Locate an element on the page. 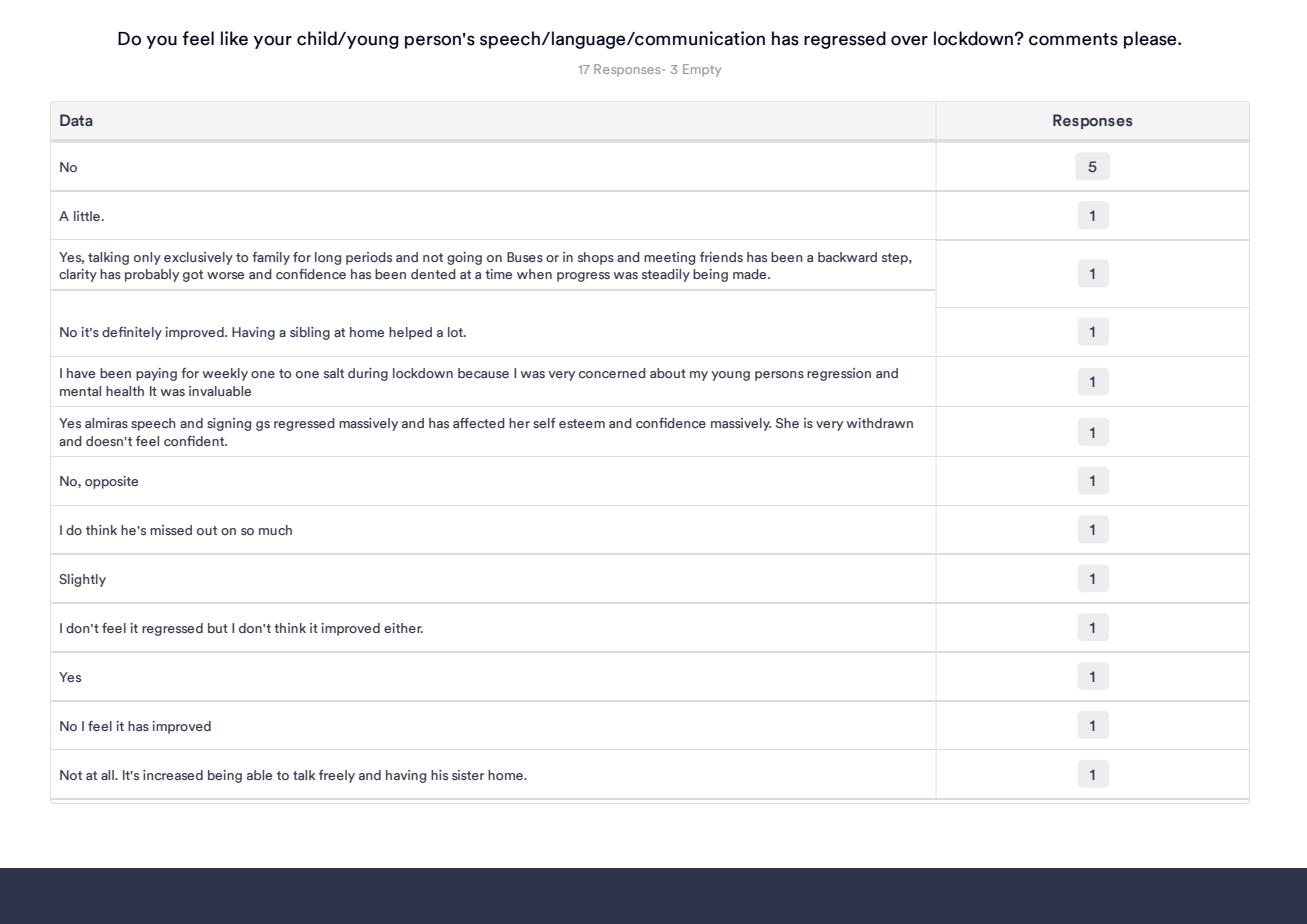 The height and width of the page is (924, 1307). signing is located at coordinates (229, 424).
